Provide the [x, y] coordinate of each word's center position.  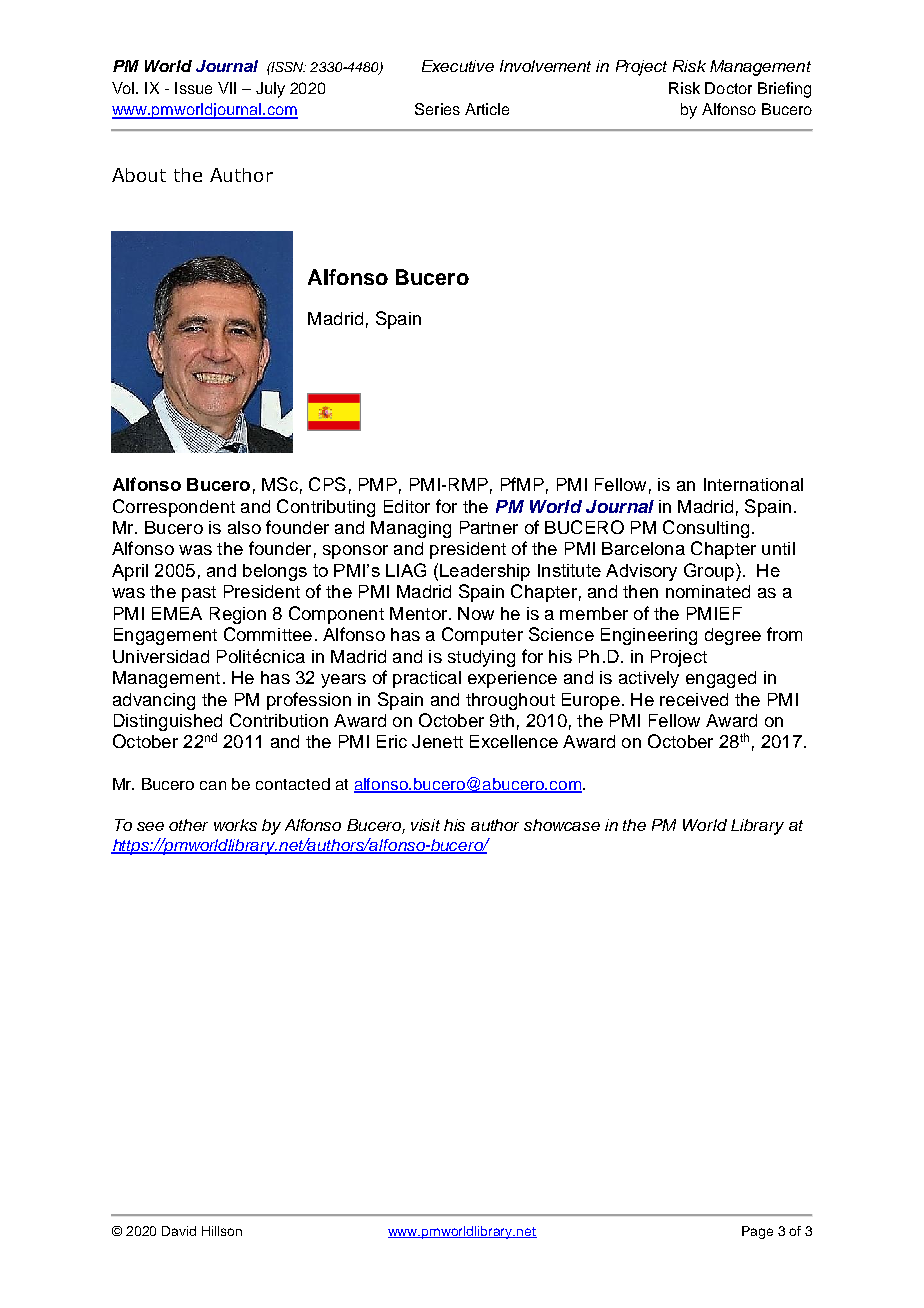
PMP [378, 484]
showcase [562, 825]
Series [437, 109]
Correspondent [174, 508]
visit [425, 825]
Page [757, 1232]
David [179, 1231]
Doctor [728, 88]
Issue [193, 88]
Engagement [165, 636]
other [188, 825]
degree [733, 636]
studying [481, 658]
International [753, 484]
